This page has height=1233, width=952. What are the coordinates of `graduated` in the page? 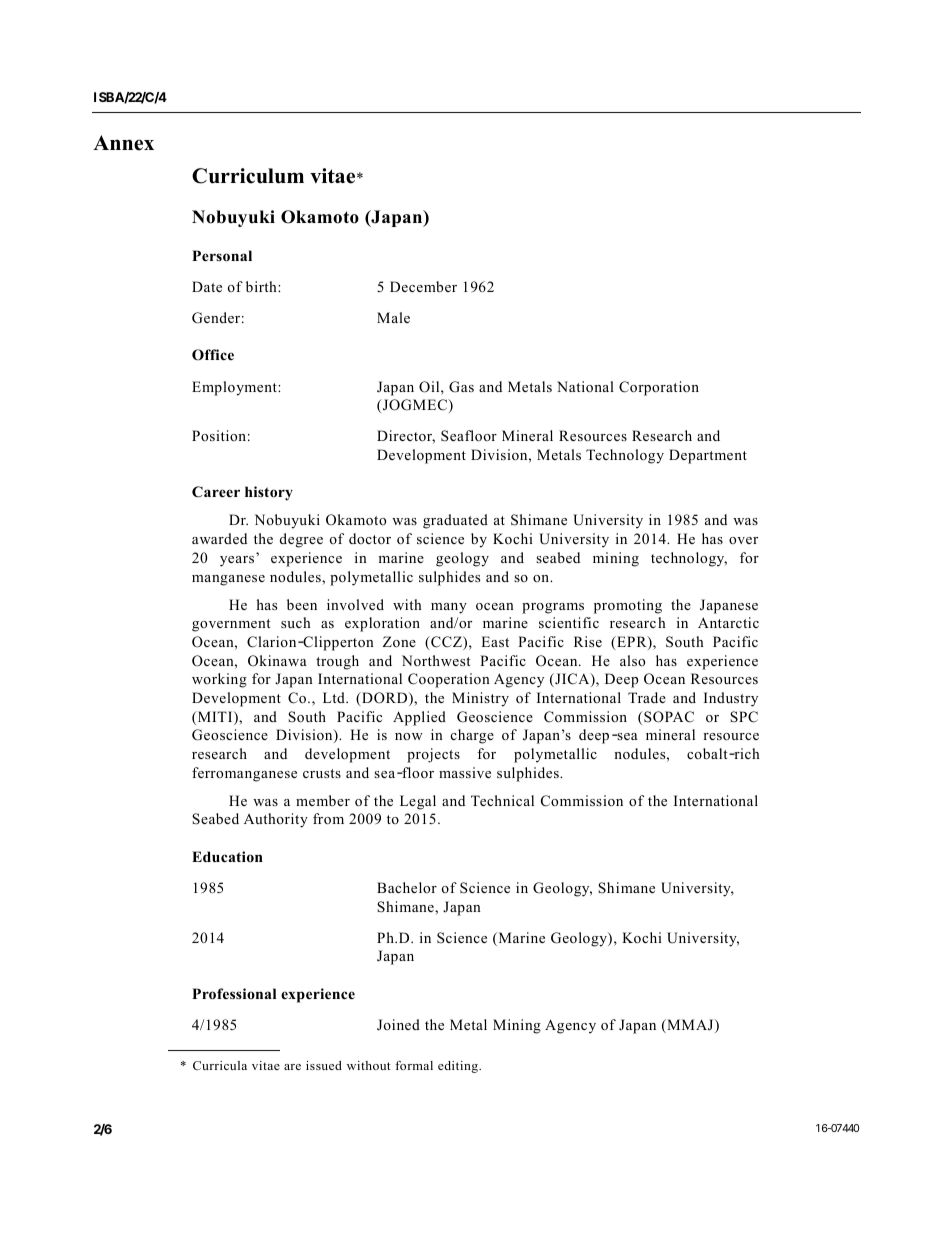 It's located at (455, 521).
